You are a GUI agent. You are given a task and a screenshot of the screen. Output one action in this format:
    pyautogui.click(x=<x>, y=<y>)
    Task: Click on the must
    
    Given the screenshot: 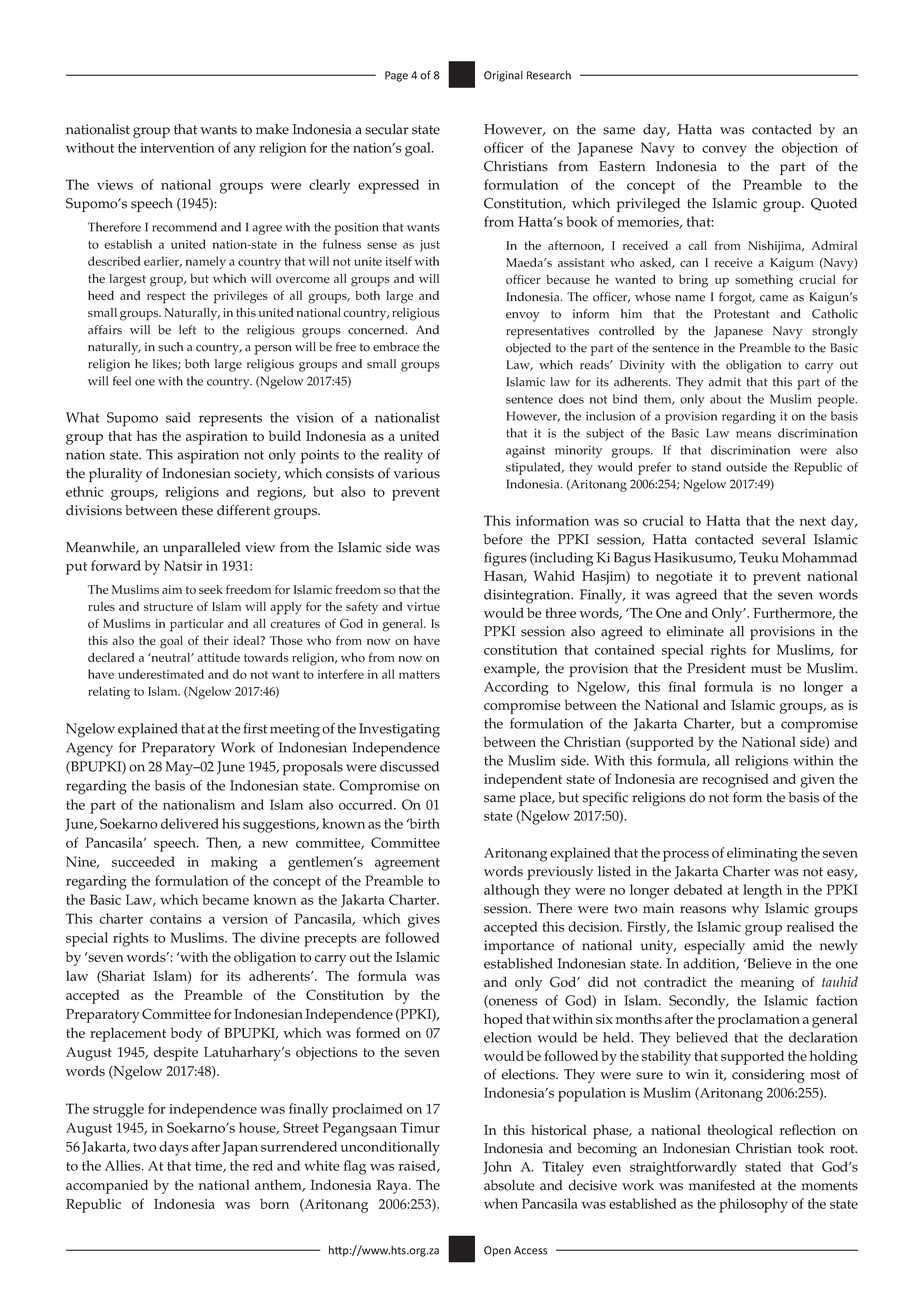 What is the action you would take?
    pyautogui.click(x=766, y=669)
